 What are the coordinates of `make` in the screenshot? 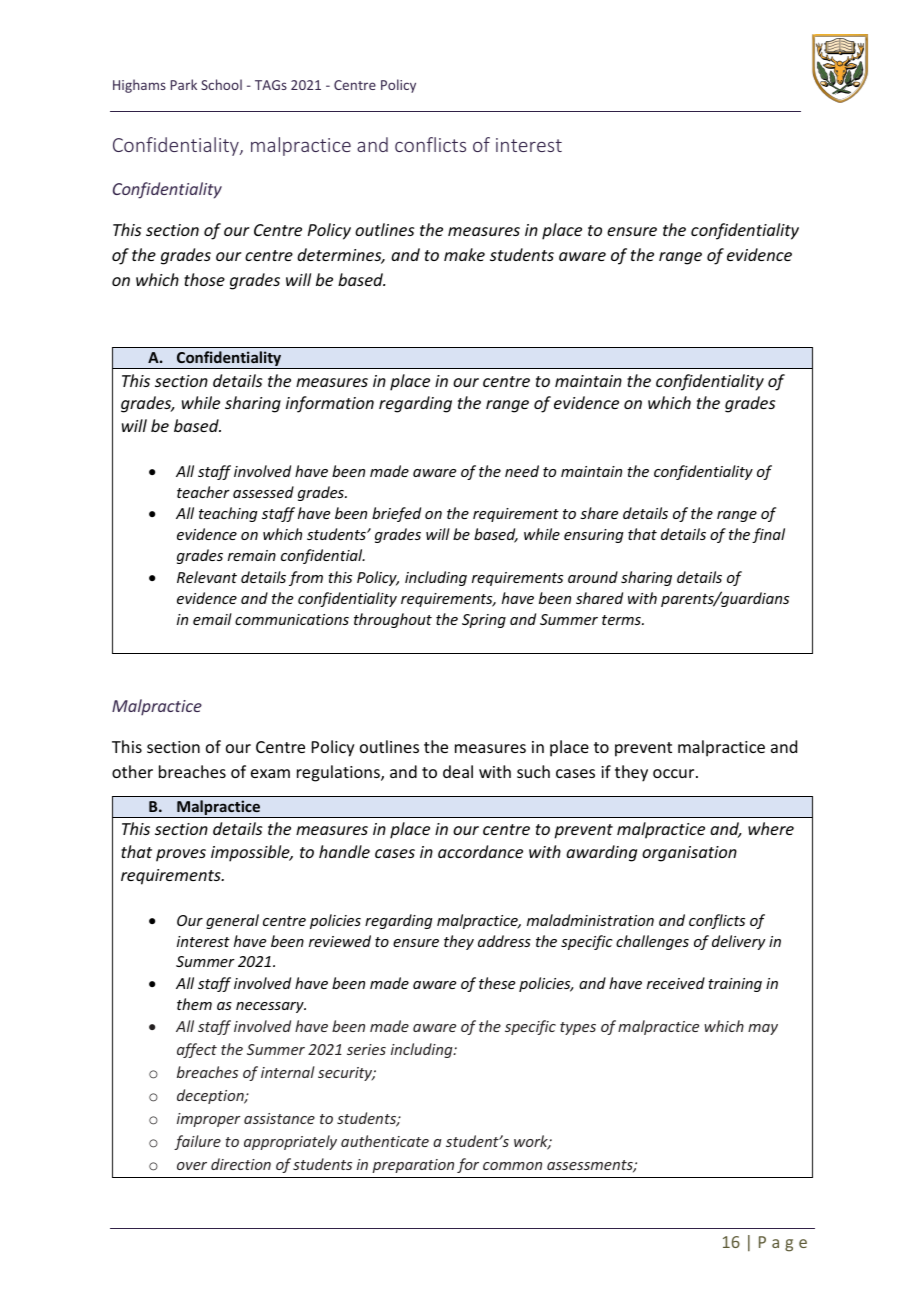 It's located at (464, 254).
